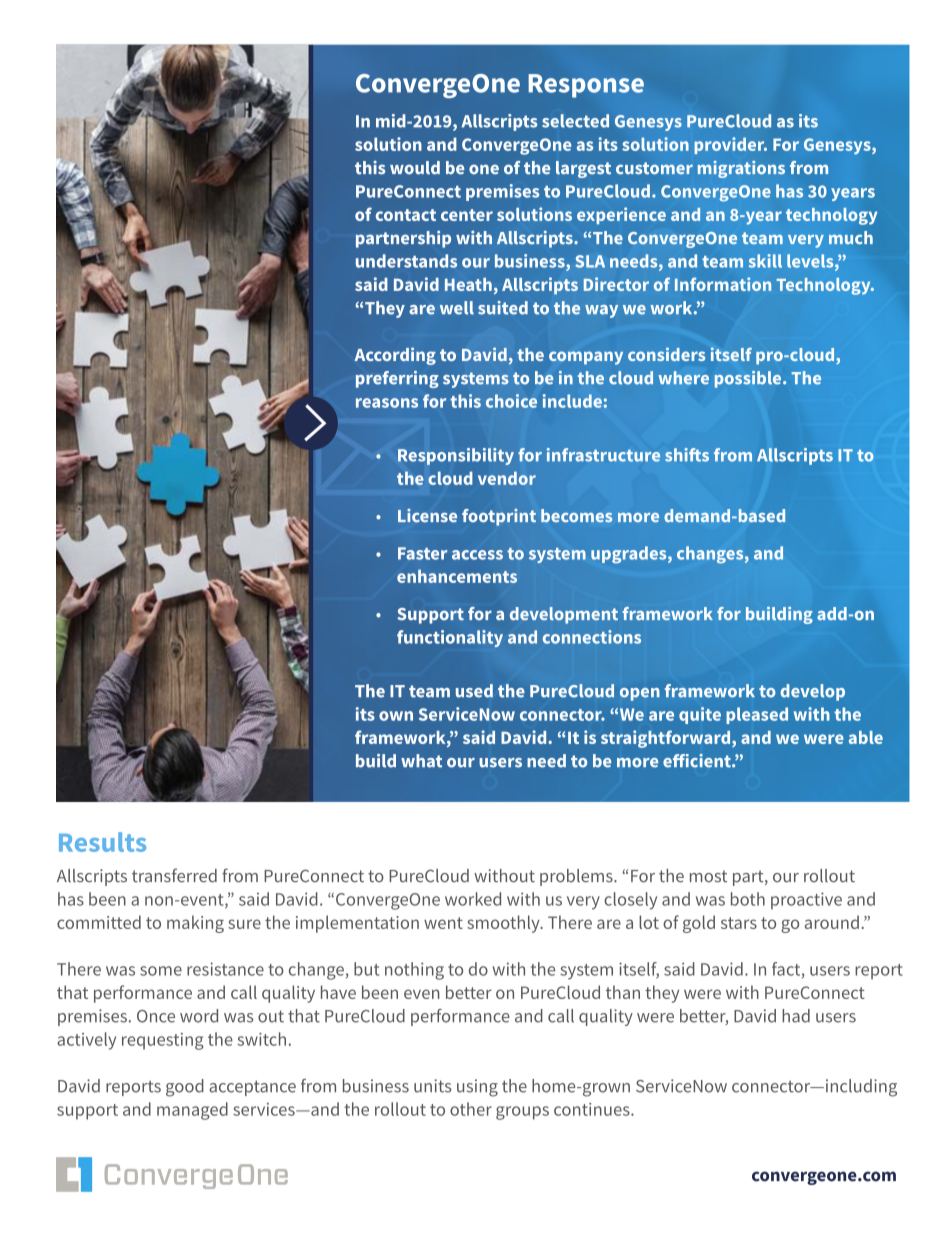  What do you see at coordinates (185, 1088) in the screenshot?
I see `good` at bounding box center [185, 1088].
